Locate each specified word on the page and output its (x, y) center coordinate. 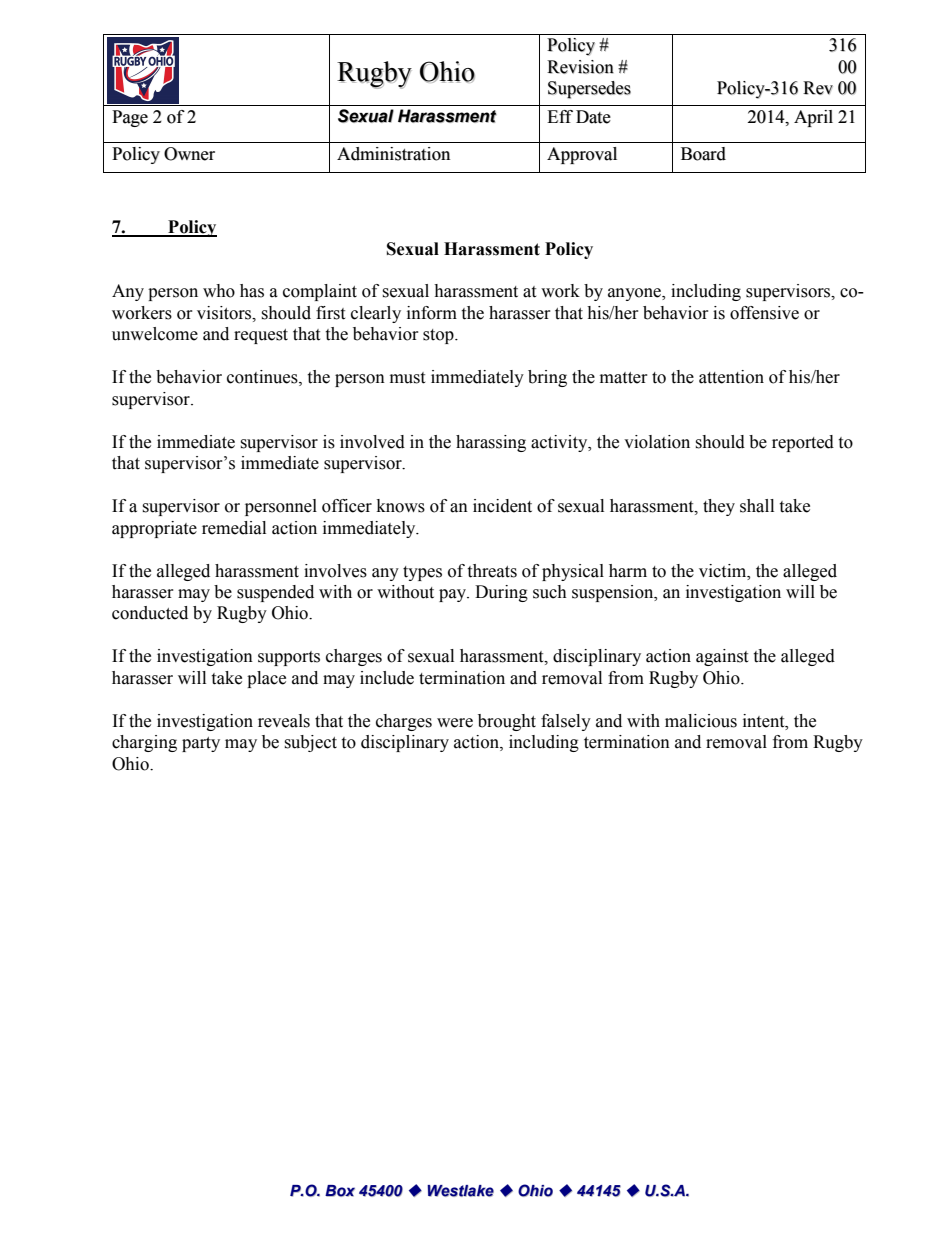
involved (372, 442)
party (201, 744)
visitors (225, 313)
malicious (701, 721)
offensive (764, 313)
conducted (150, 613)
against (722, 657)
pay (453, 595)
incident (502, 506)
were (455, 723)
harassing (491, 443)
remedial (234, 528)
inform (432, 313)
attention (731, 377)
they (719, 507)
